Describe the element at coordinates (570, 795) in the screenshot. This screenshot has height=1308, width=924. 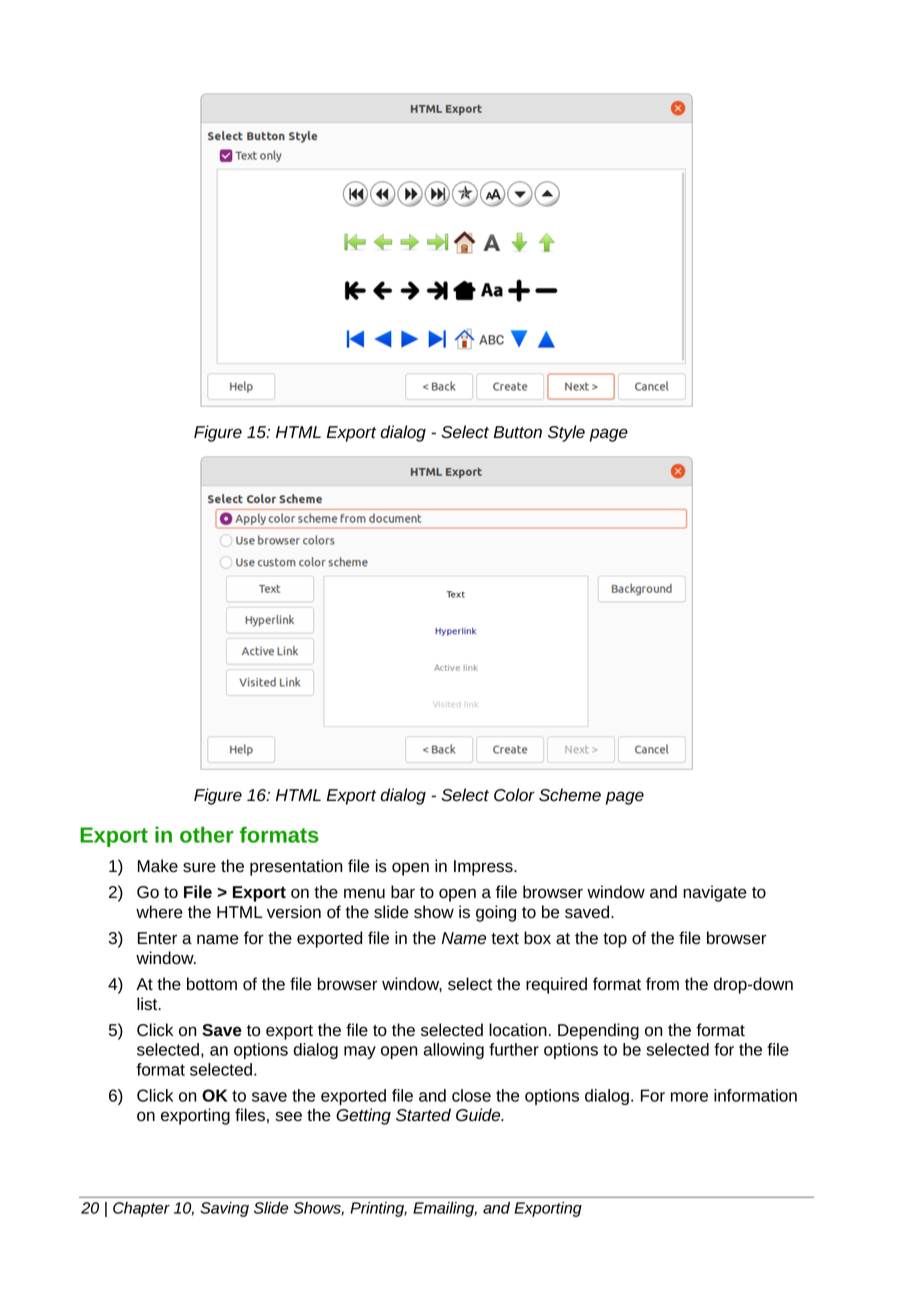
I see `Scheme` at that location.
